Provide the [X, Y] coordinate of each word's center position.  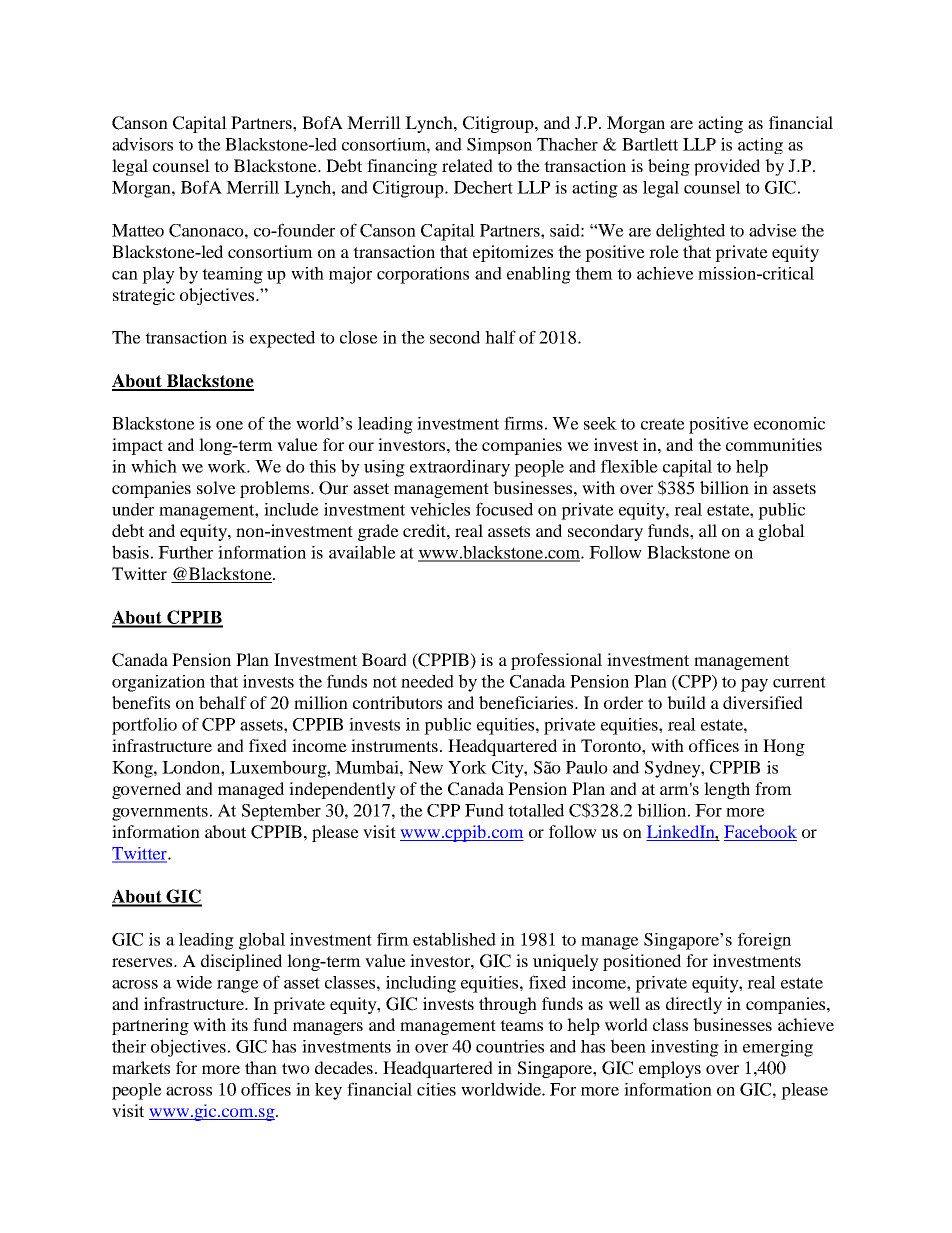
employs [670, 1069]
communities [774, 444]
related [467, 165]
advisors [142, 144]
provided [727, 167]
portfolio [144, 726]
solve [216, 487]
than [261, 1067]
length [727, 790]
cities [436, 1089]
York [467, 767]
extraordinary [460, 468]
